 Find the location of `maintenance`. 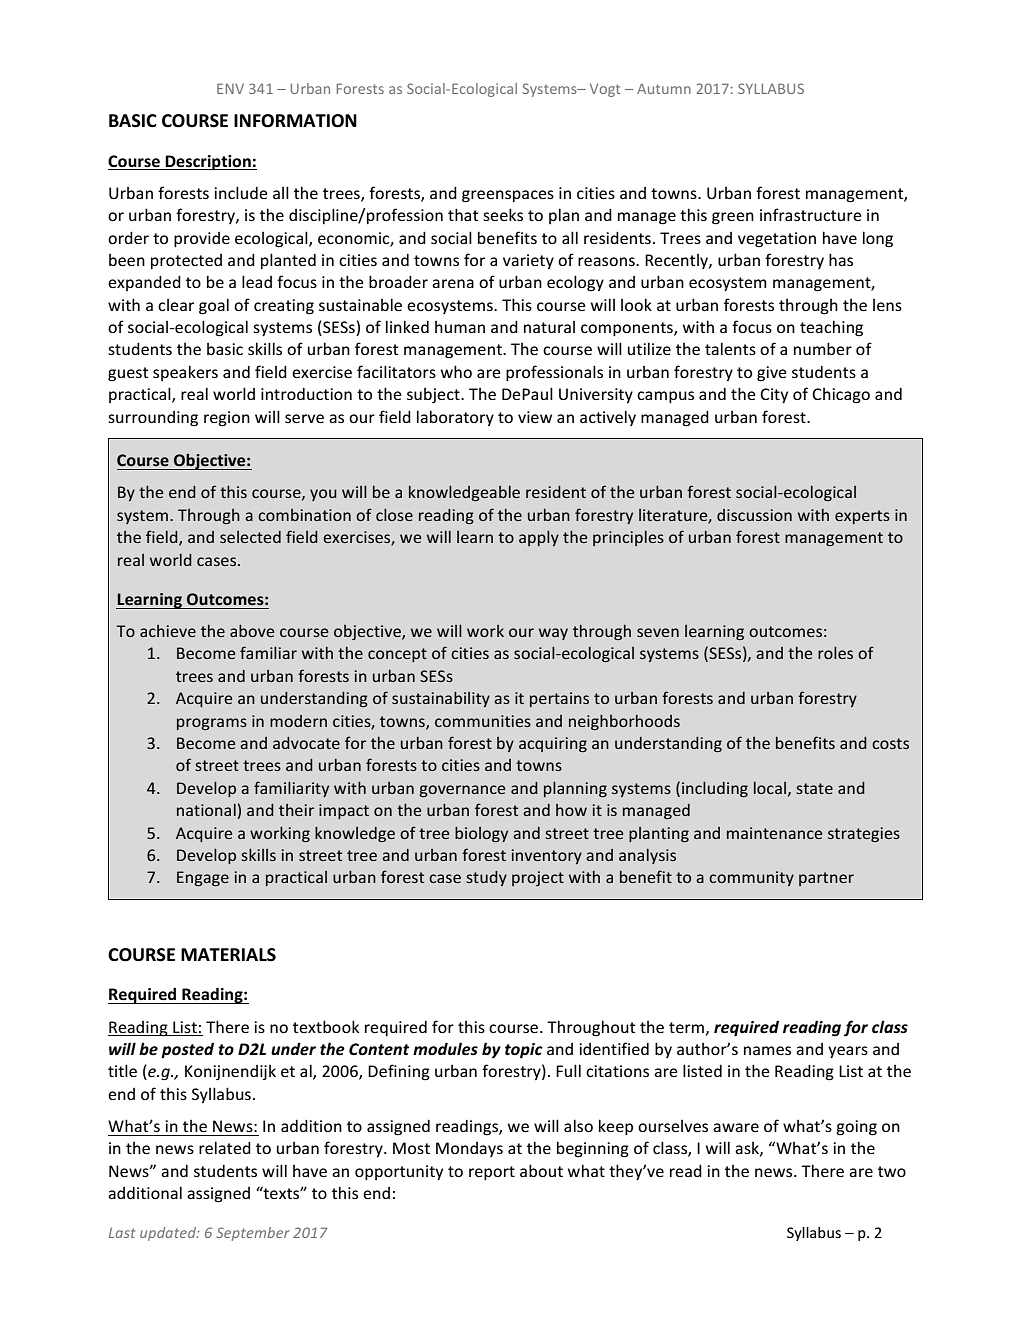

maintenance is located at coordinates (774, 833).
